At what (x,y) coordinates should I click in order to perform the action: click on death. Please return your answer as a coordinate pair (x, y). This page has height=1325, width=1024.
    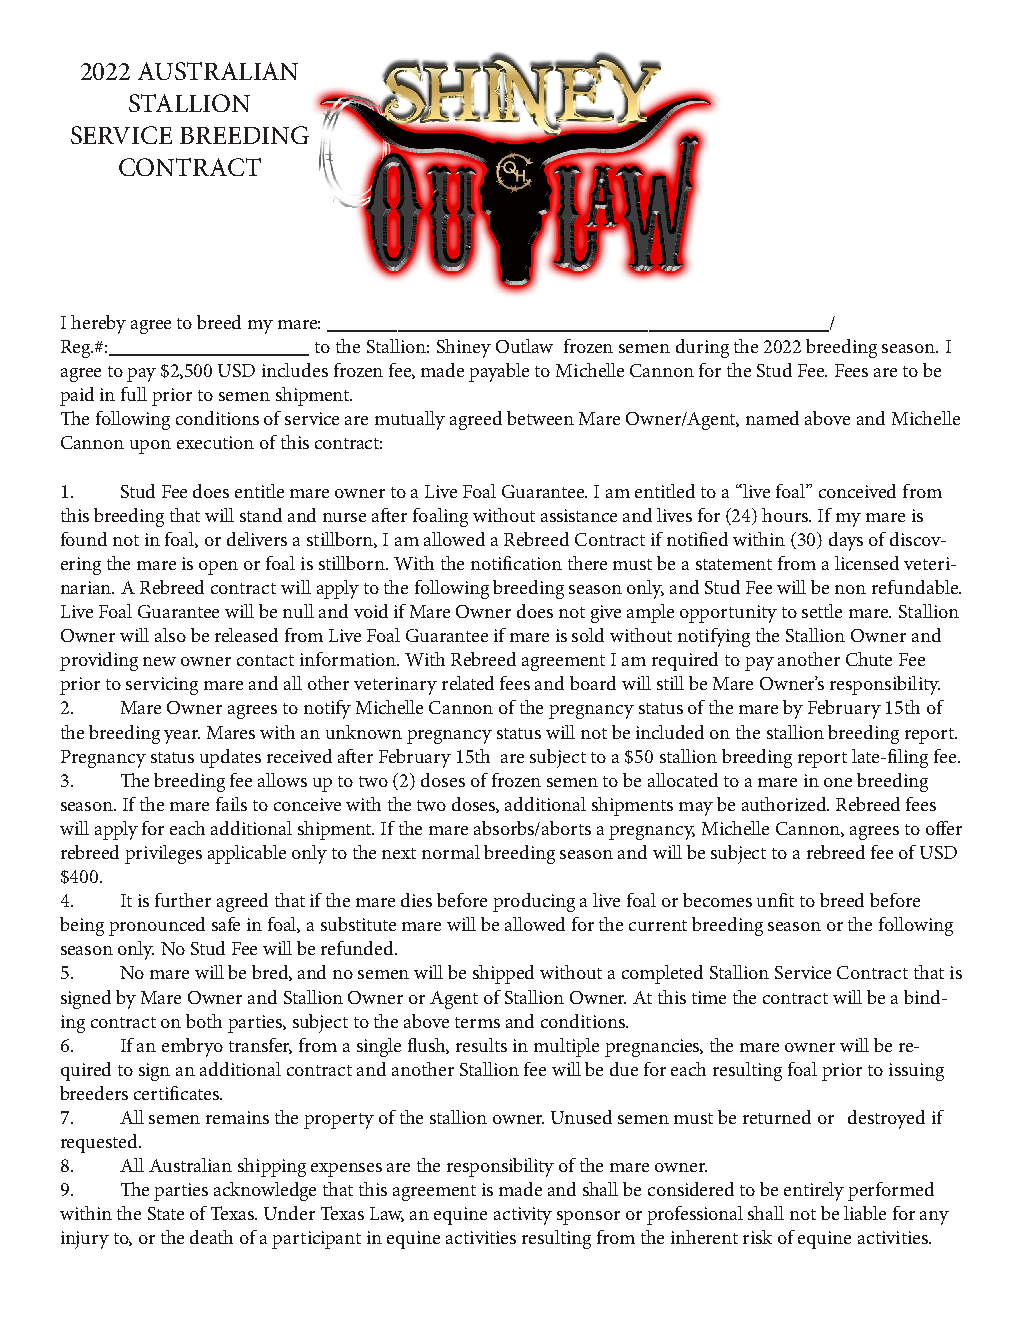
    Looking at the image, I should click on (211, 1237).
